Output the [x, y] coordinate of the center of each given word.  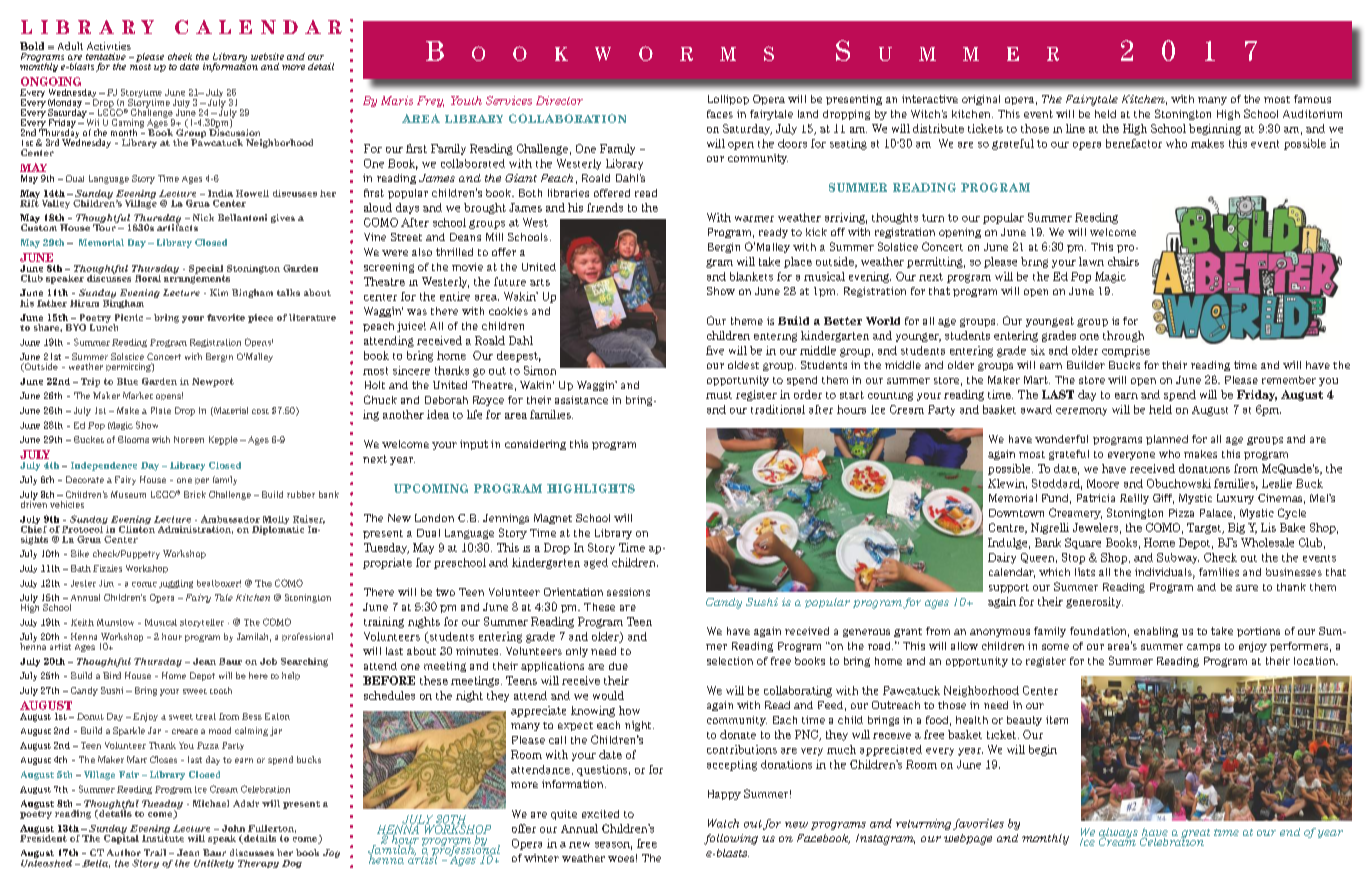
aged [596, 563]
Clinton [137, 528]
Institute [163, 837]
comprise [1126, 351]
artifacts [177, 226]
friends [605, 207]
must [719, 395]
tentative [106, 56]
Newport [213, 382]
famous [1312, 99]
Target [1205, 528]
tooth [221, 690]
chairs [1123, 261]
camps [1203, 648]
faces [720, 114]
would [608, 695]
